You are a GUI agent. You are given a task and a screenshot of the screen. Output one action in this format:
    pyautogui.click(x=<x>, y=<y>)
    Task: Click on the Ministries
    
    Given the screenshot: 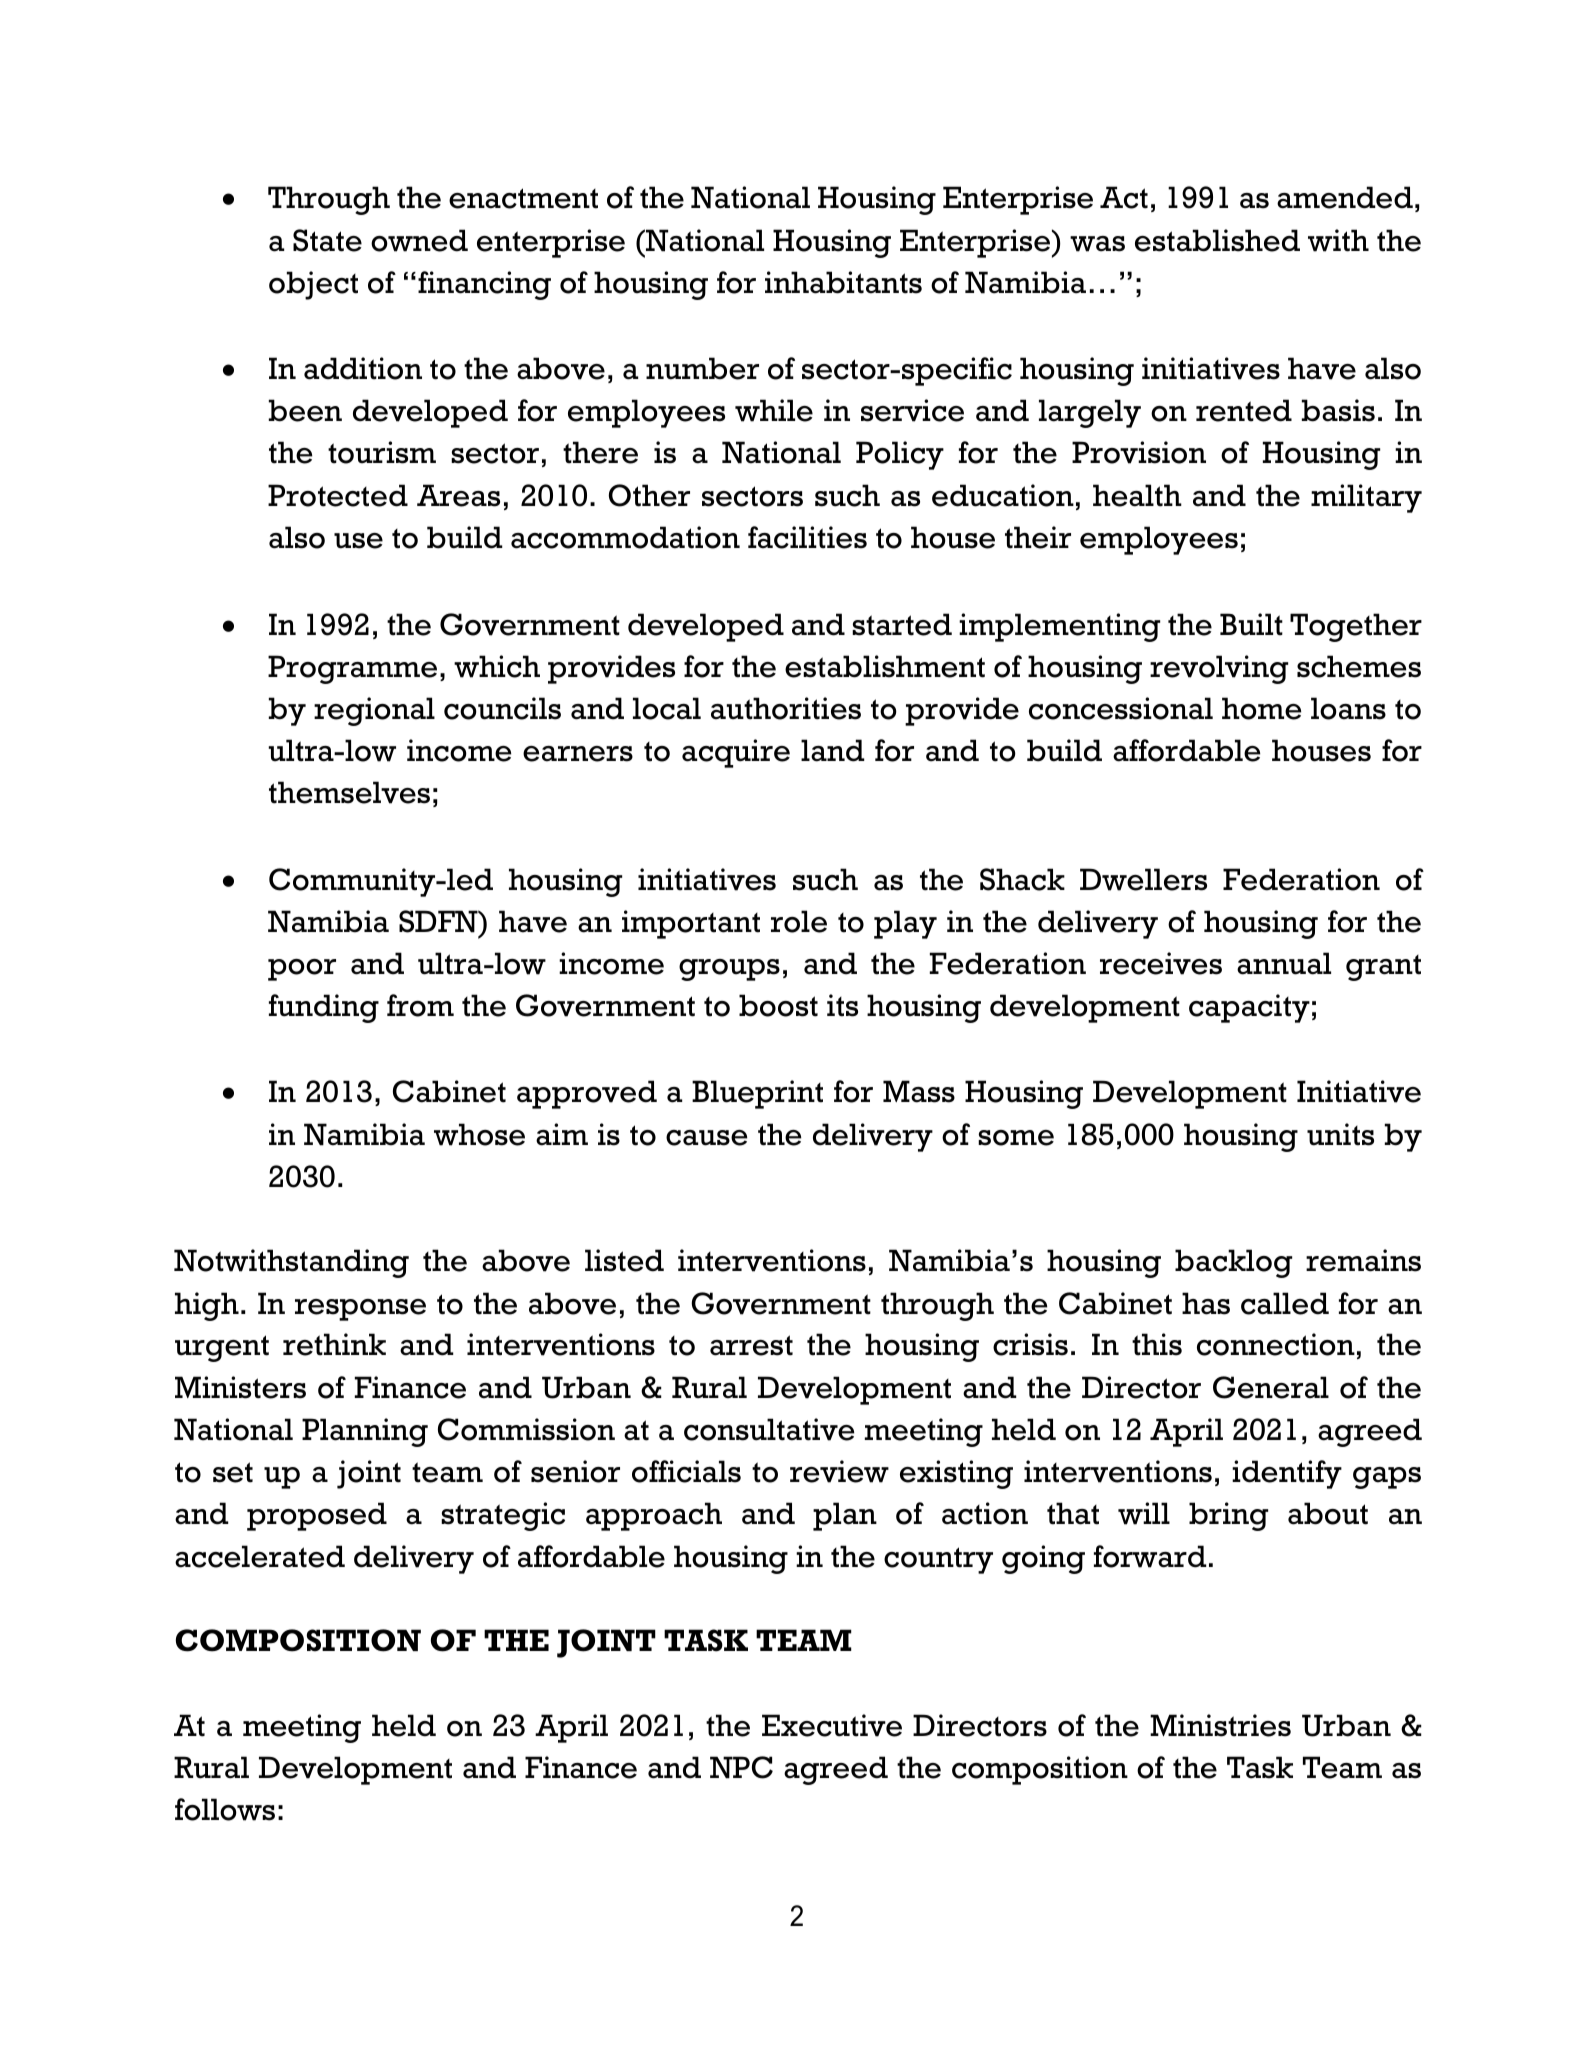 What is the action you would take?
    pyautogui.click(x=1220, y=1725)
